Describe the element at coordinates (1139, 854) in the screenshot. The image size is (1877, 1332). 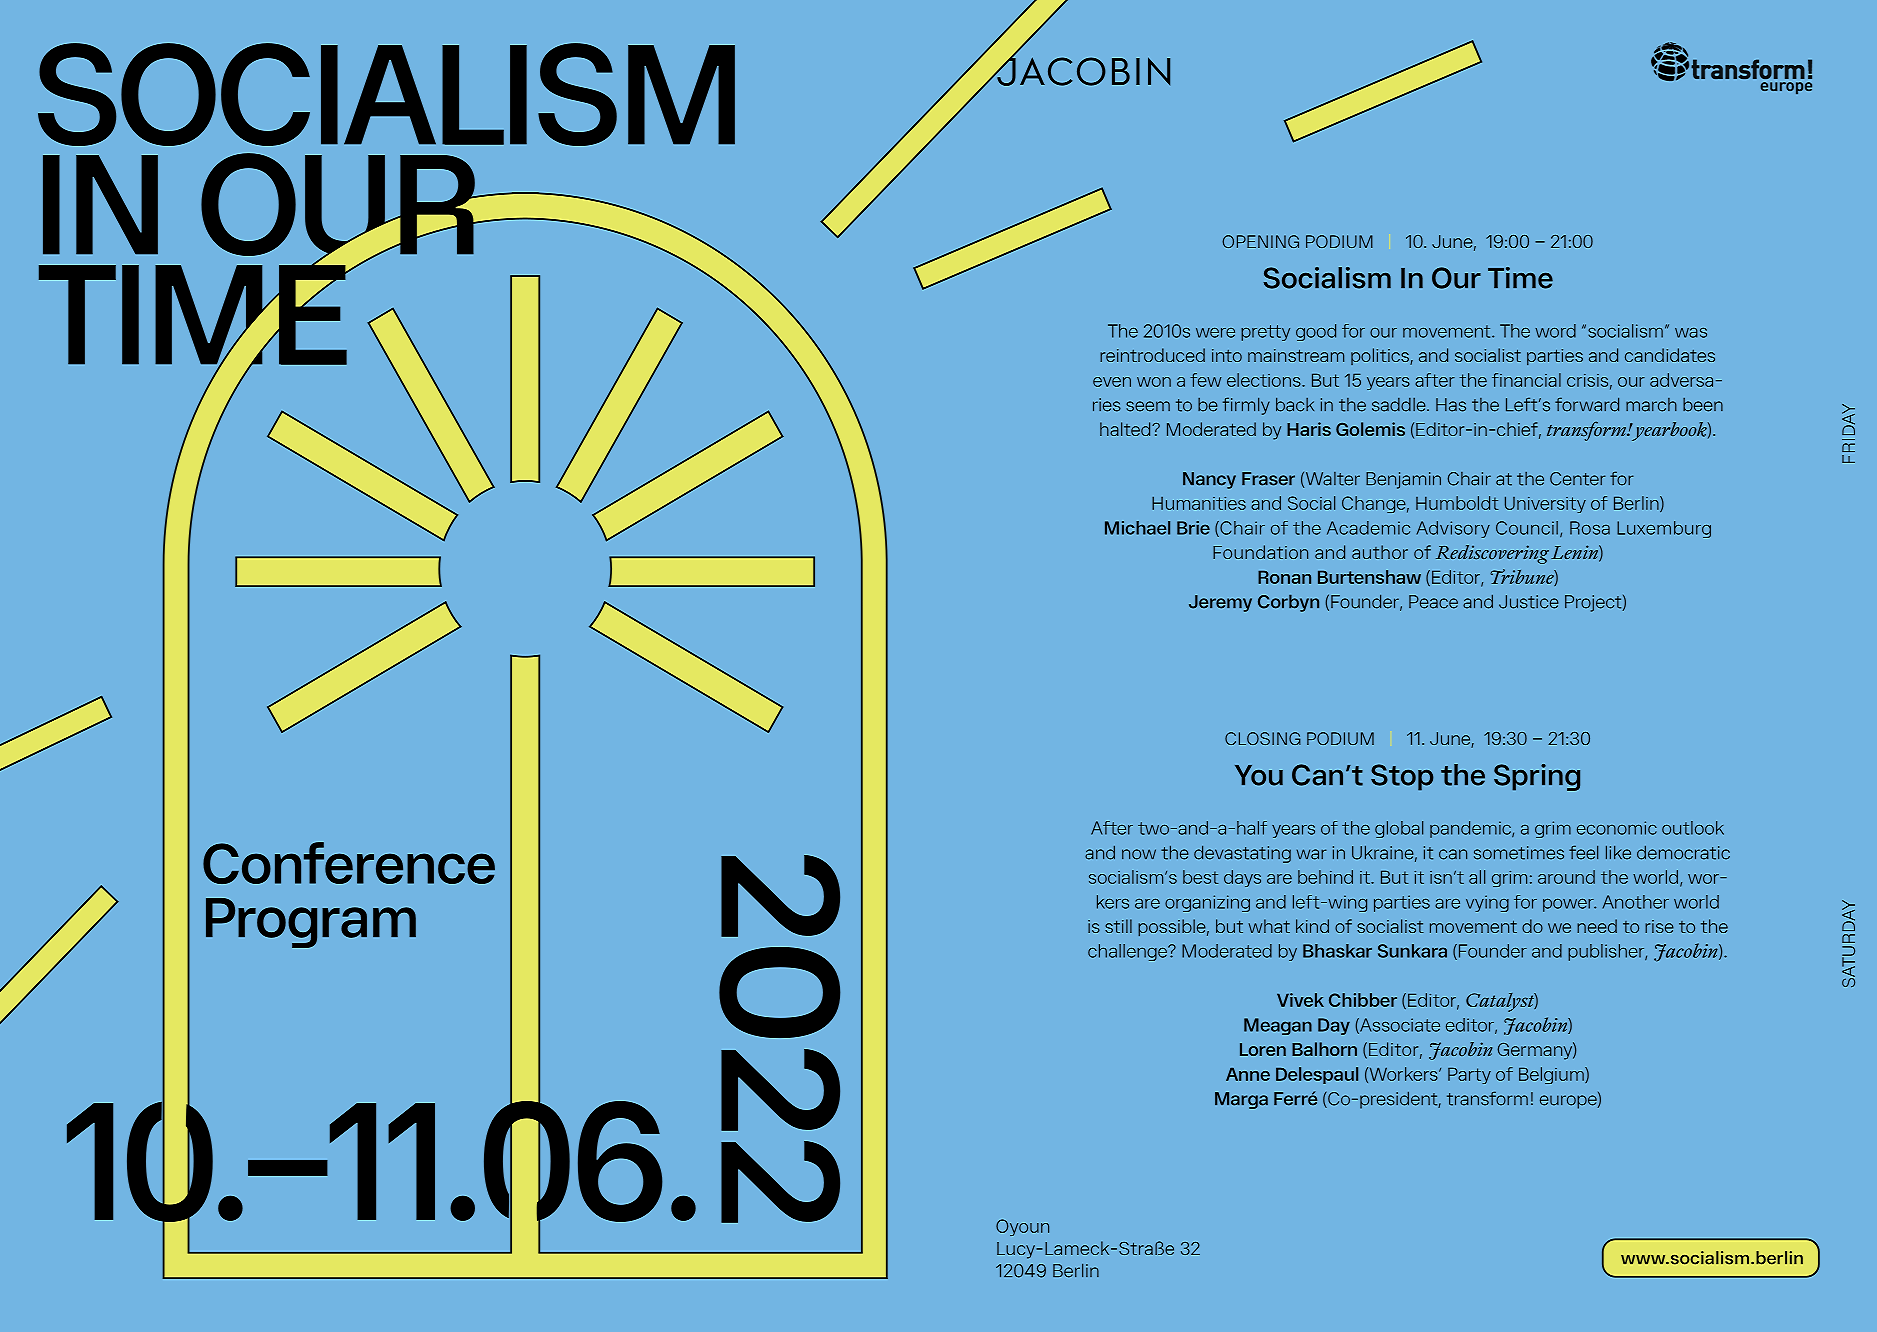
I see `now` at that location.
